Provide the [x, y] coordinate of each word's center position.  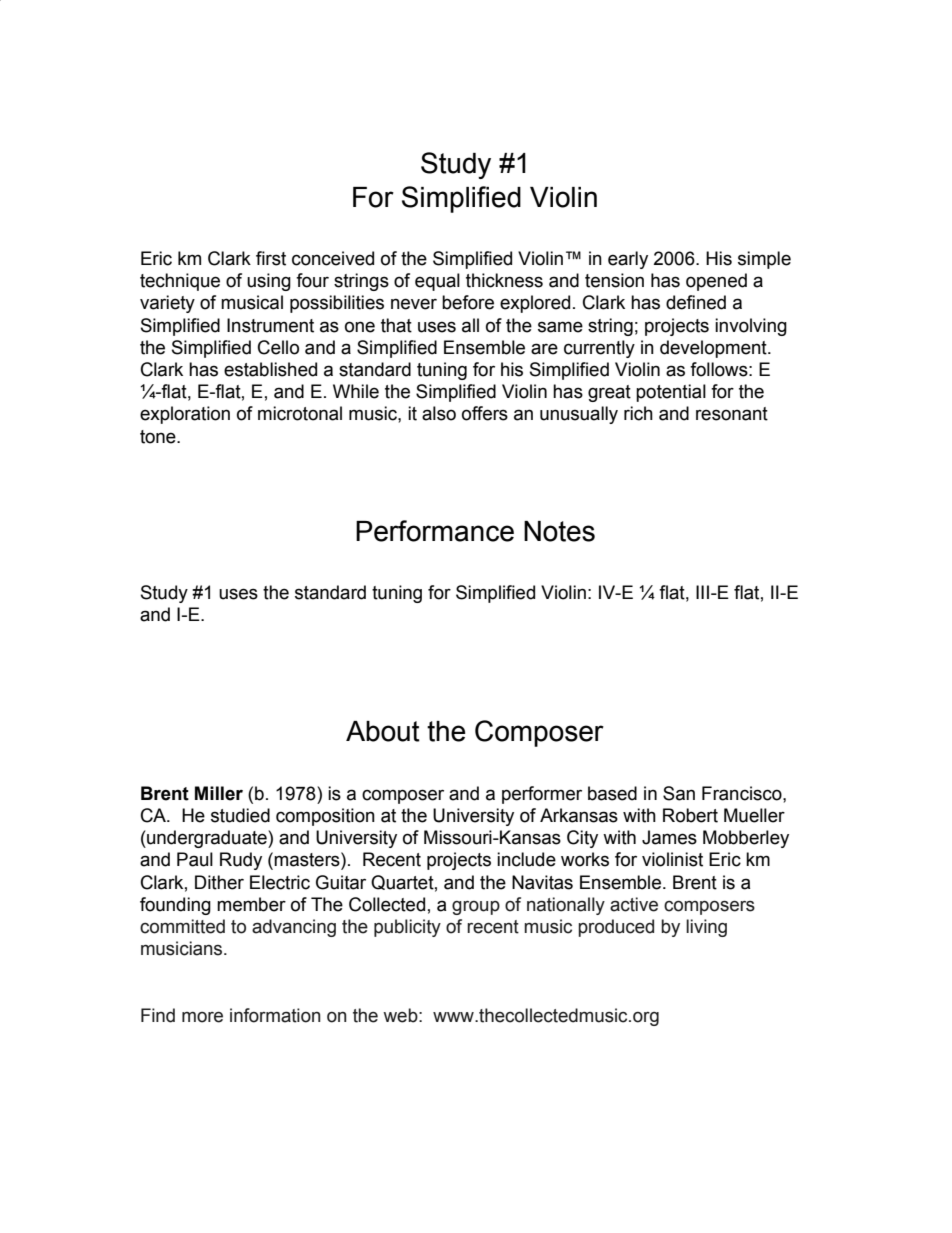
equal [437, 282]
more [202, 1017]
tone [159, 437]
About [383, 731]
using [269, 282]
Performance [435, 531]
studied [240, 815]
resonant [732, 414]
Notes [559, 531]
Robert [690, 815]
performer [542, 795]
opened [716, 282]
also [439, 413]
